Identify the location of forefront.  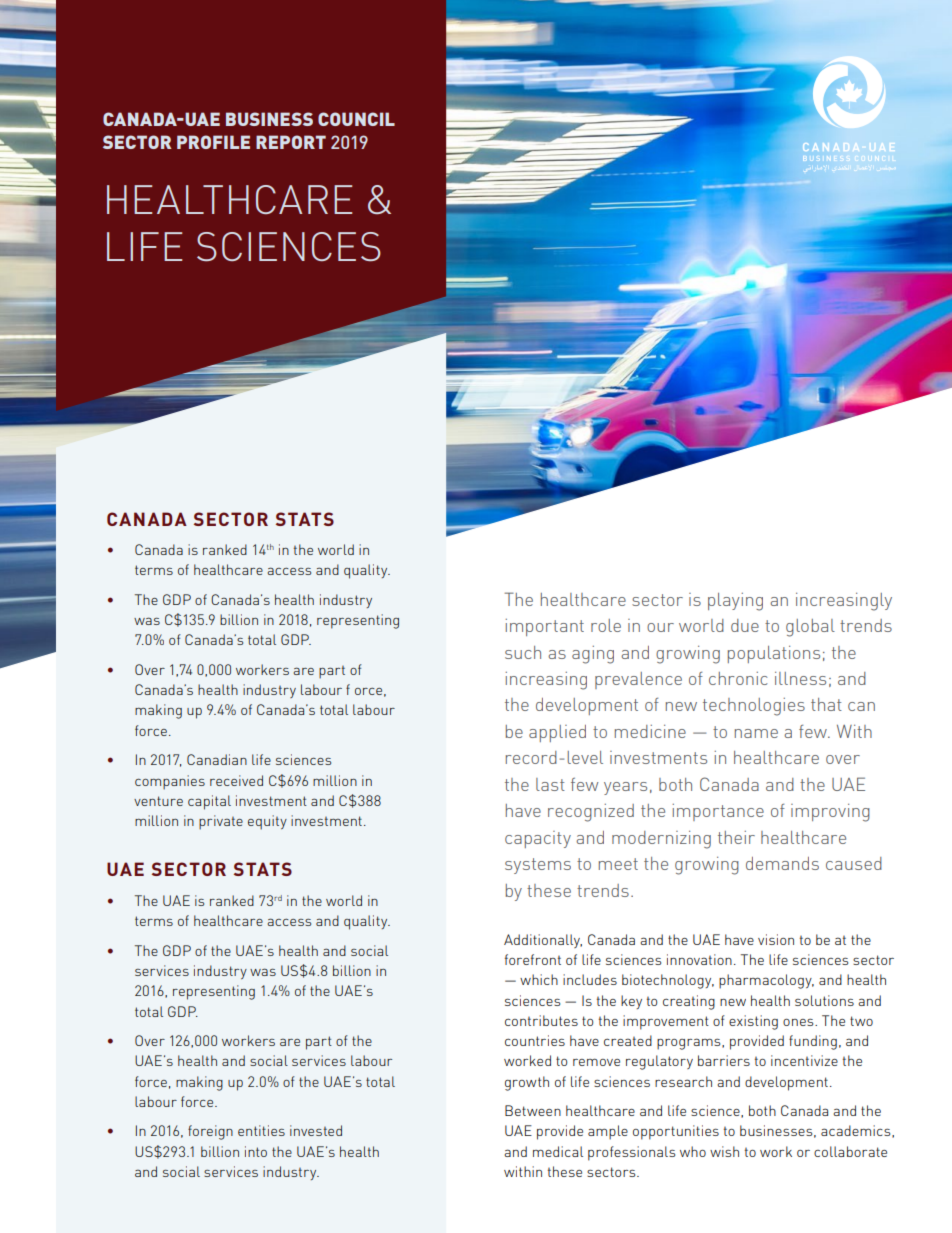
(533, 959).
